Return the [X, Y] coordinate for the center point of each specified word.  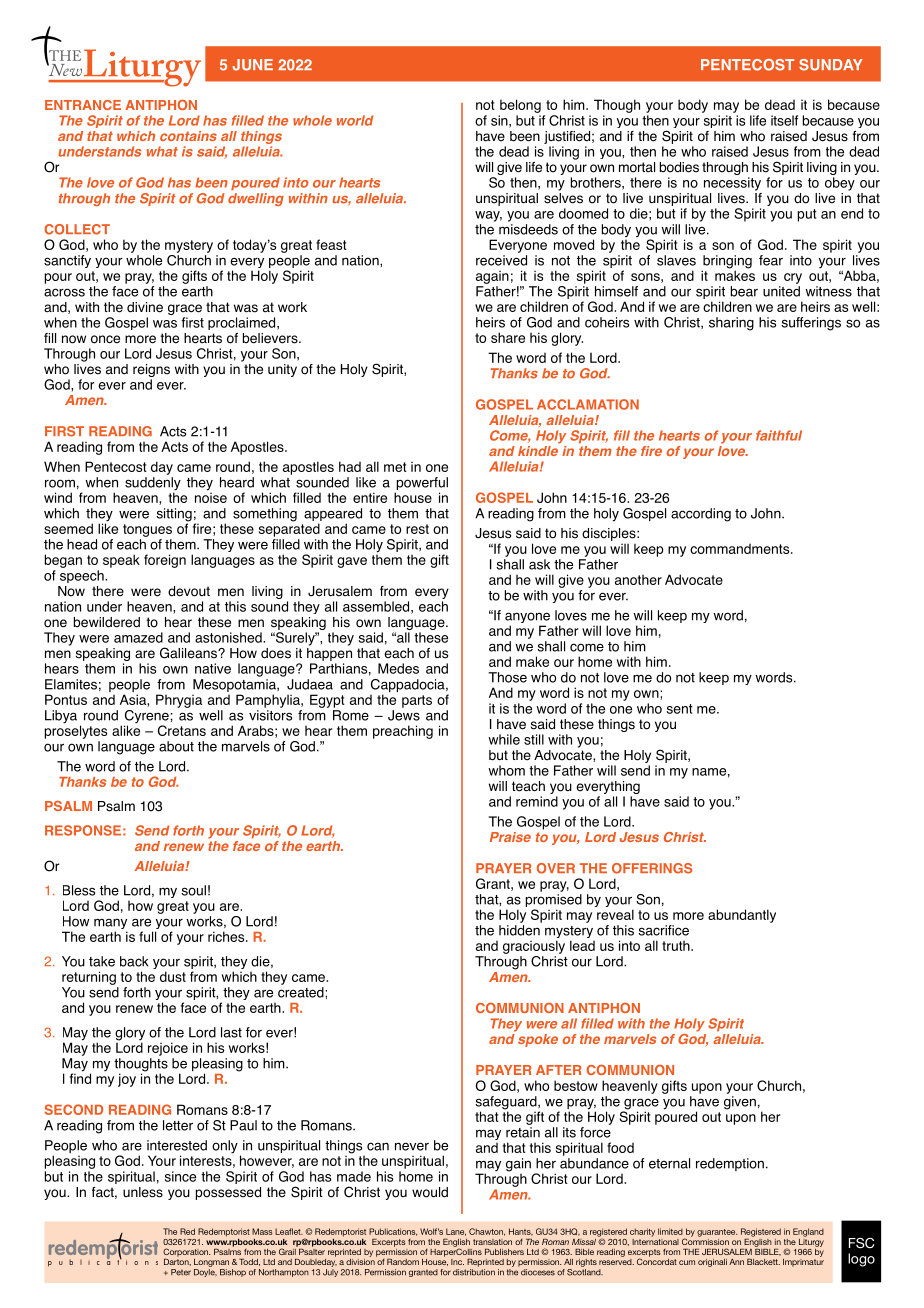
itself [784, 120]
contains [188, 136]
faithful [779, 435]
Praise [510, 837]
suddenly [153, 483]
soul [194, 890]
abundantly [742, 916]
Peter [181, 1272]
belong [520, 106]
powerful [421, 485]
